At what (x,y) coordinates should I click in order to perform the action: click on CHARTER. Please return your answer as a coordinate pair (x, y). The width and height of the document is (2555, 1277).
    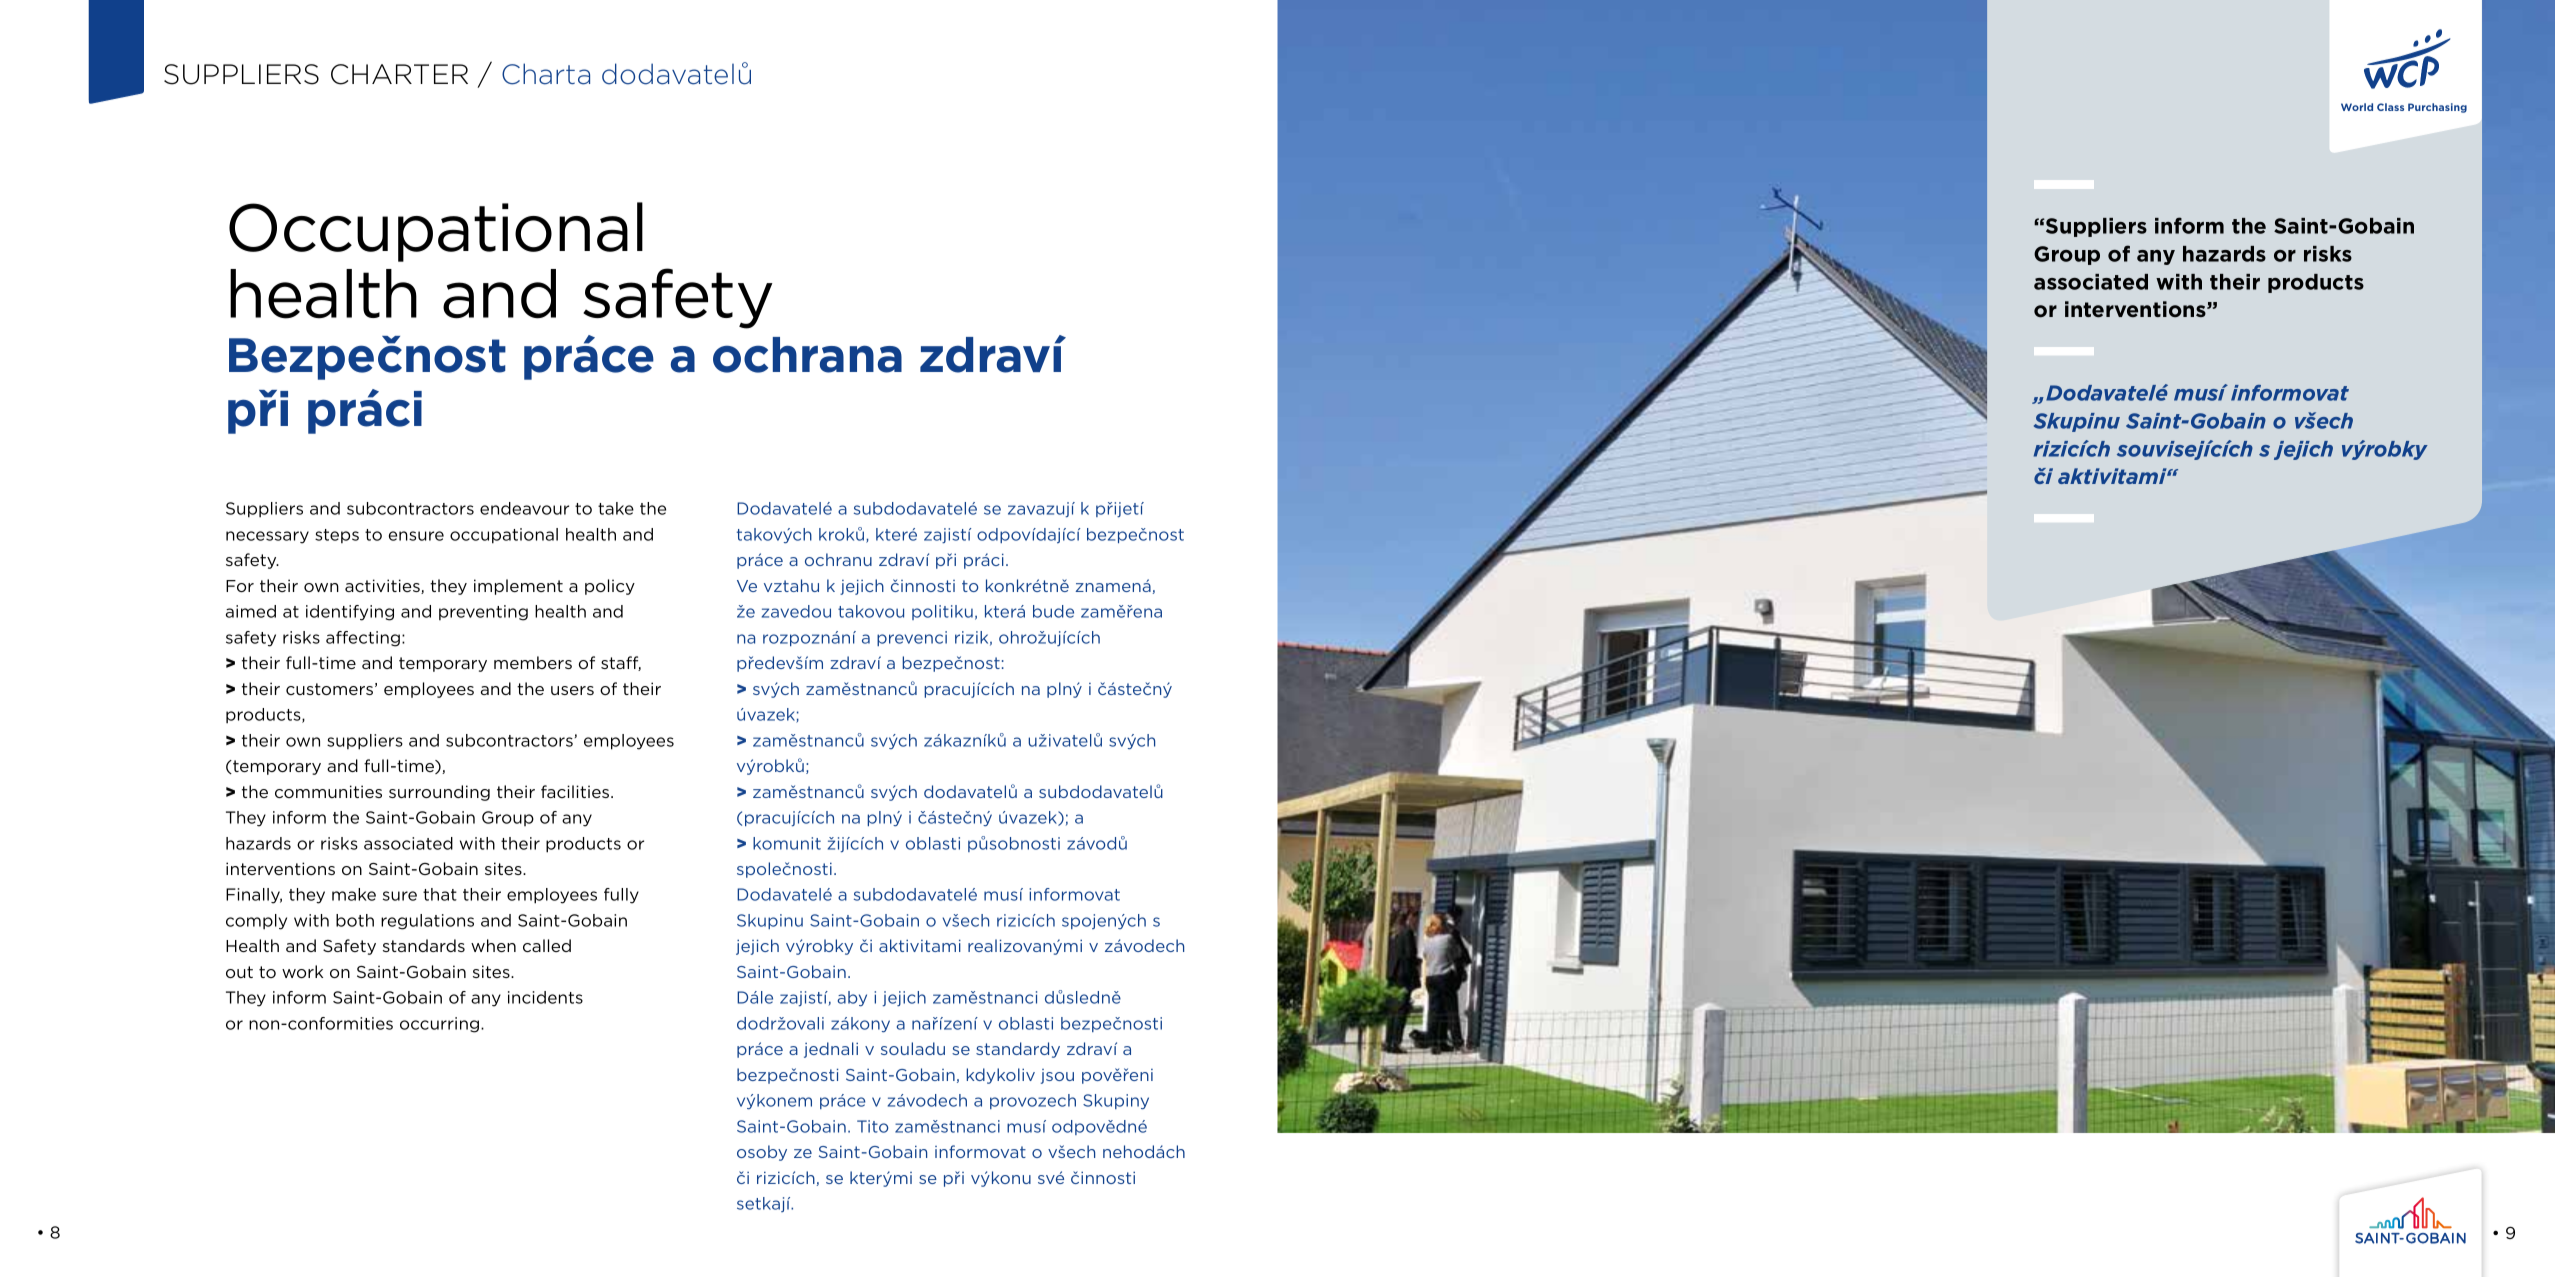
    Looking at the image, I should click on (399, 74).
